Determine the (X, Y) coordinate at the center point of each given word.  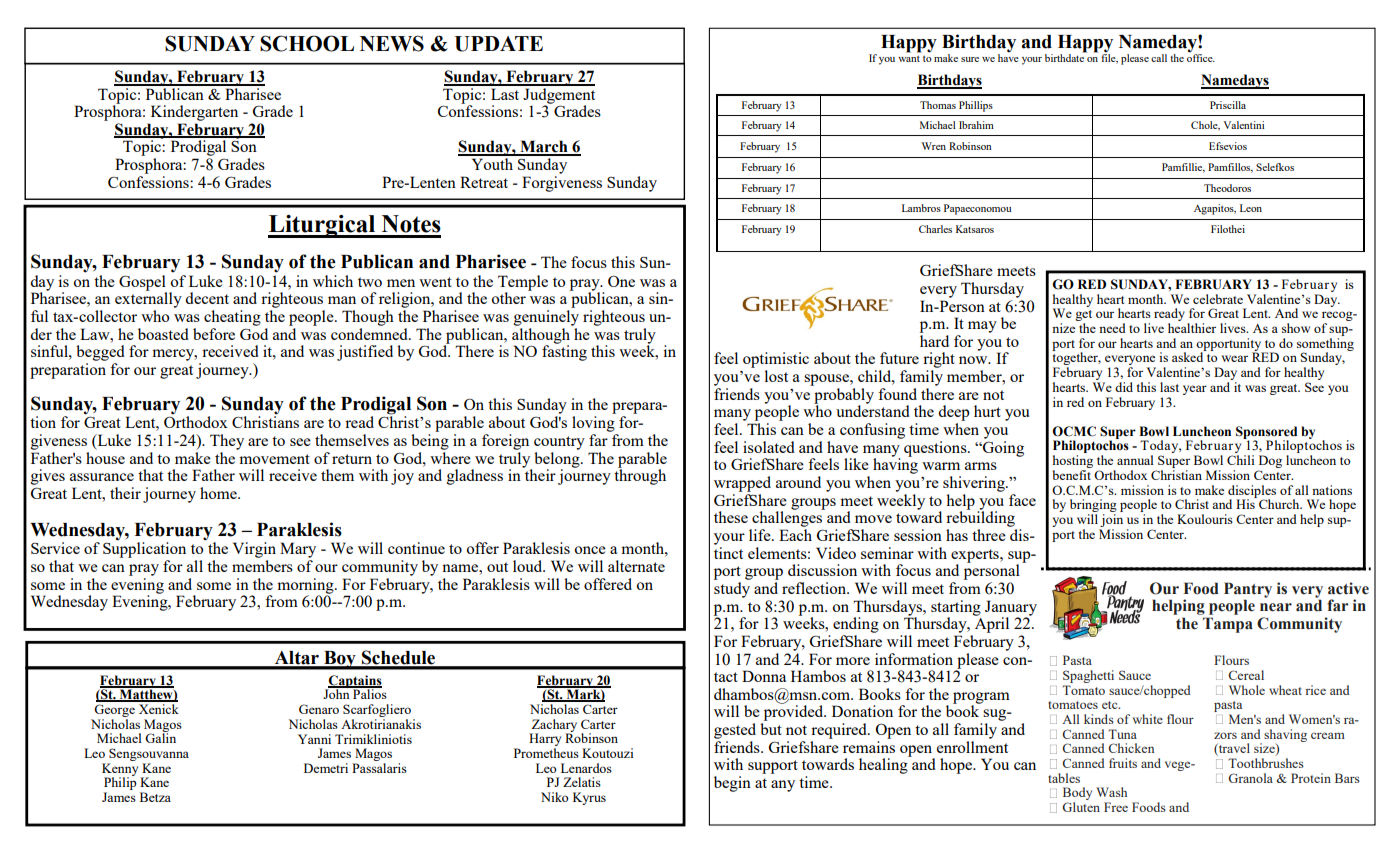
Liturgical (323, 226)
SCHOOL (307, 43)
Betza (155, 797)
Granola (1250, 778)
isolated (769, 447)
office (1201, 57)
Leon (1251, 208)
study (732, 590)
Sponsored (1266, 433)
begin (732, 784)
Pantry (1248, 591)
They (227, 442)
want (909, 59)
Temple (523, 284)
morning (306, 587)
